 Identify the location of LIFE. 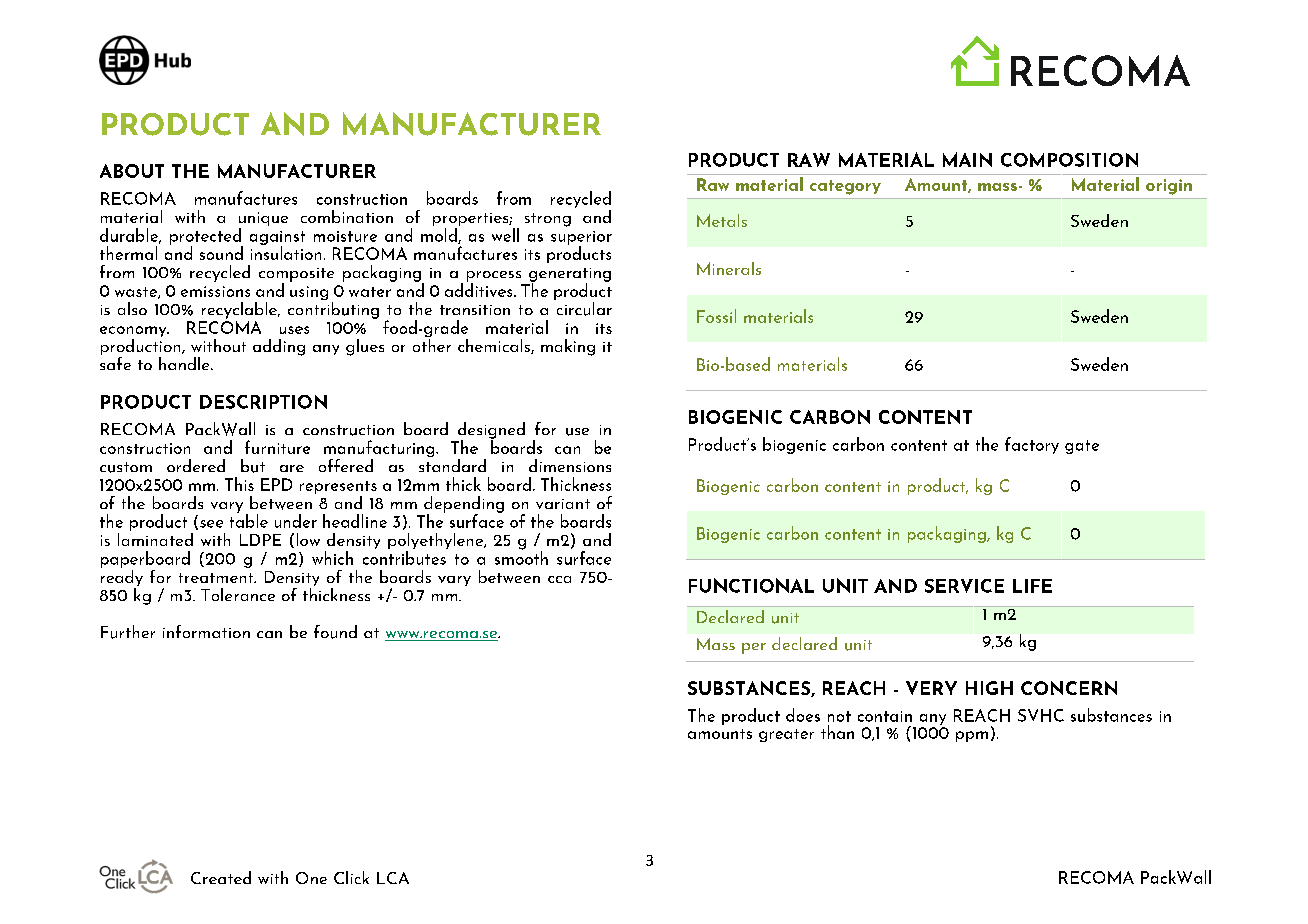
(1032, 586).
